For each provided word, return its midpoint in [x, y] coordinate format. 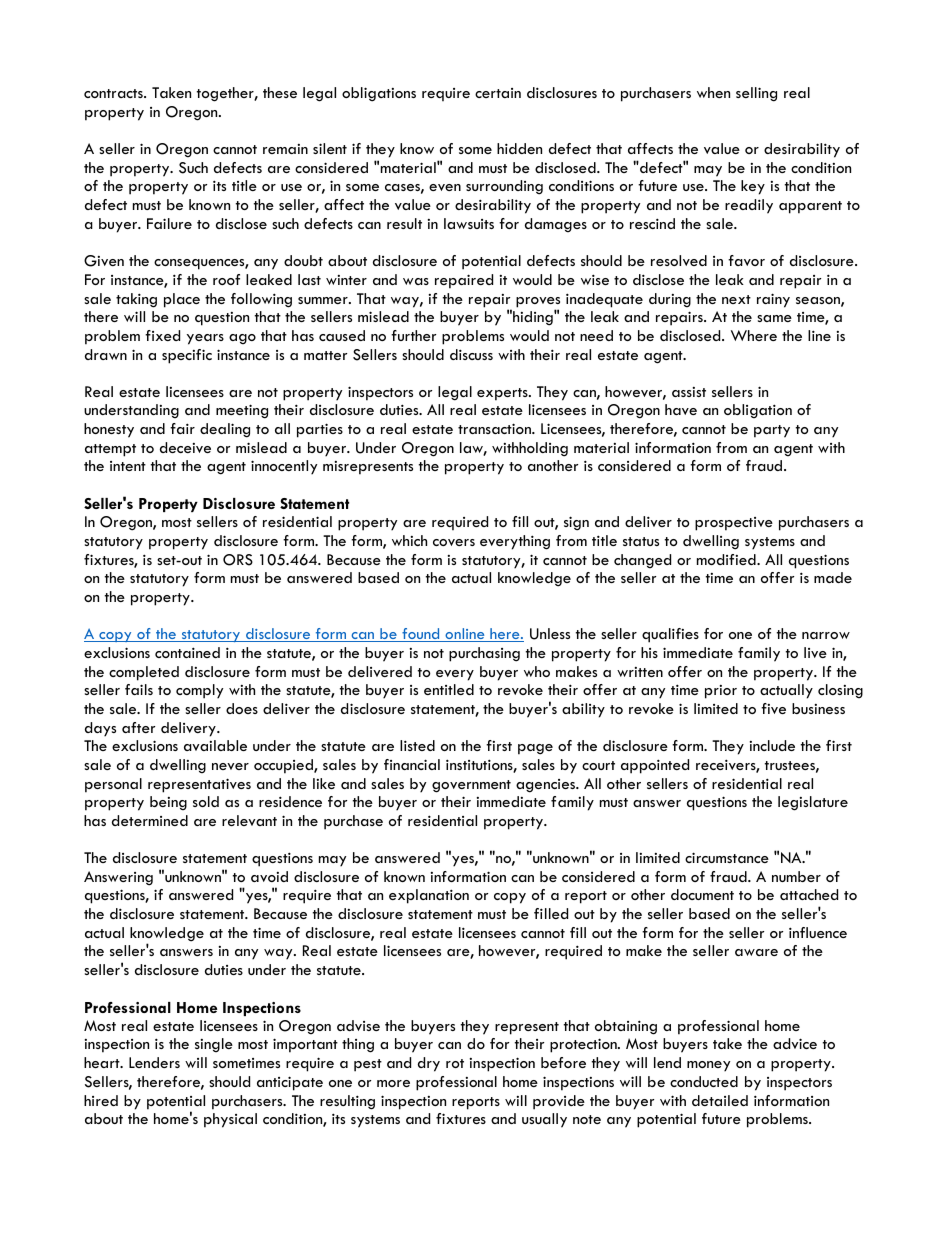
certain [498, 93]
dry [429, 1064]
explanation [429, 896]
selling [756, 94]
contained [187, 652]
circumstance [727, 857]
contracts [114, 93]
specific [187, 356]
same [774, 318]
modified [727, 559]
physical [230, 1120]
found [421, 635]
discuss [471, 354]
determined [150, 820]
